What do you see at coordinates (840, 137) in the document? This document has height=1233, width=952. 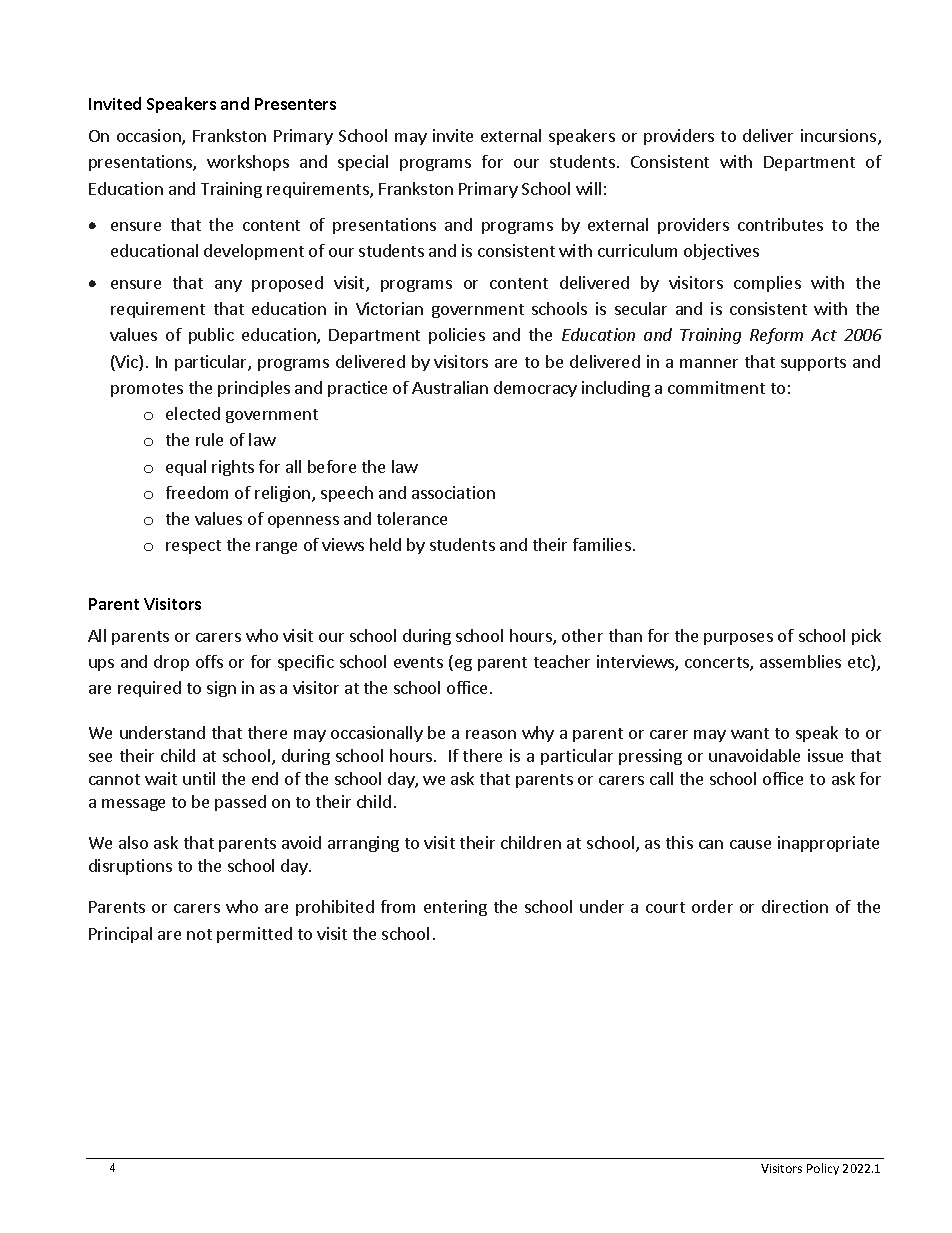 I see `incursions` at bounding box center [840, 137].
